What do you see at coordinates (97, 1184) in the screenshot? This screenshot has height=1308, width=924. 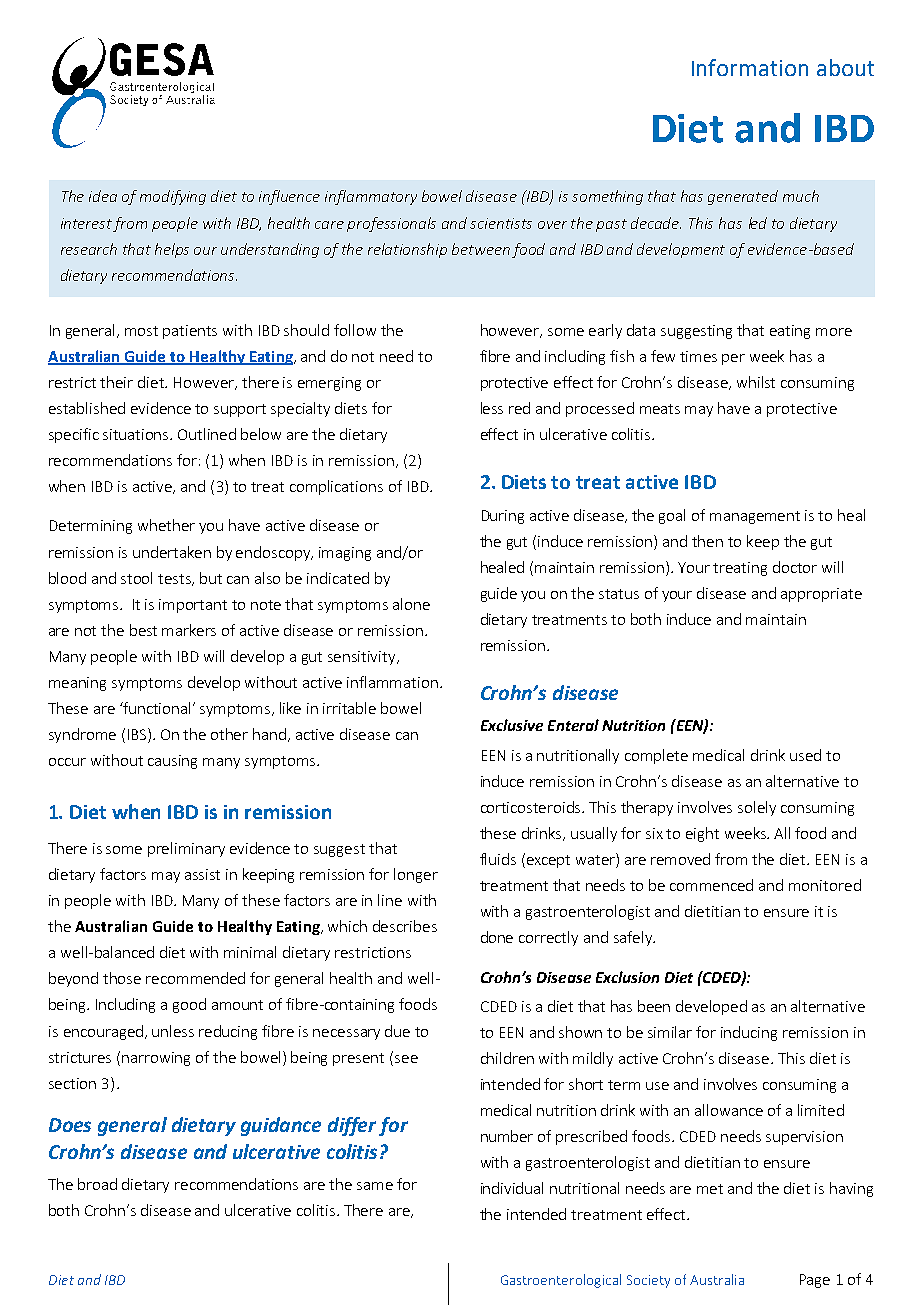 I see `broad` at bounding box center [97, 1184].
